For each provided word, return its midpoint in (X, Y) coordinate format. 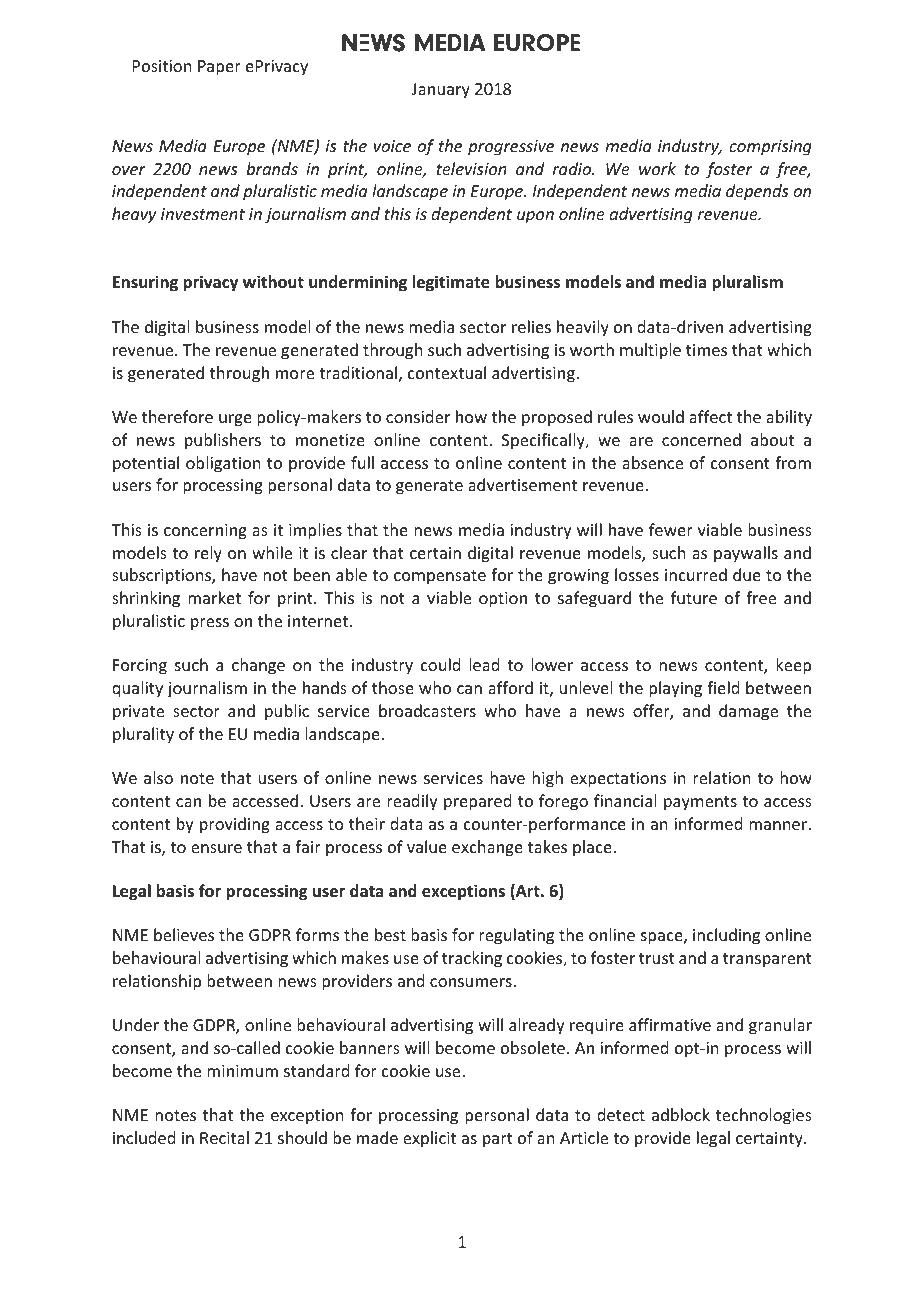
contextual (447, 372)
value (427, 846)
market (214, 597)
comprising (770, 148)
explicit (429, 1139)
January (441, 91)
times (706, 350)
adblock (681, 1114)
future (694, 597)
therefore (177, 416)
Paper (219, 68)
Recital (224, 1137)
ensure (216, 848)
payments (700, 803)
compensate (440, 577)
